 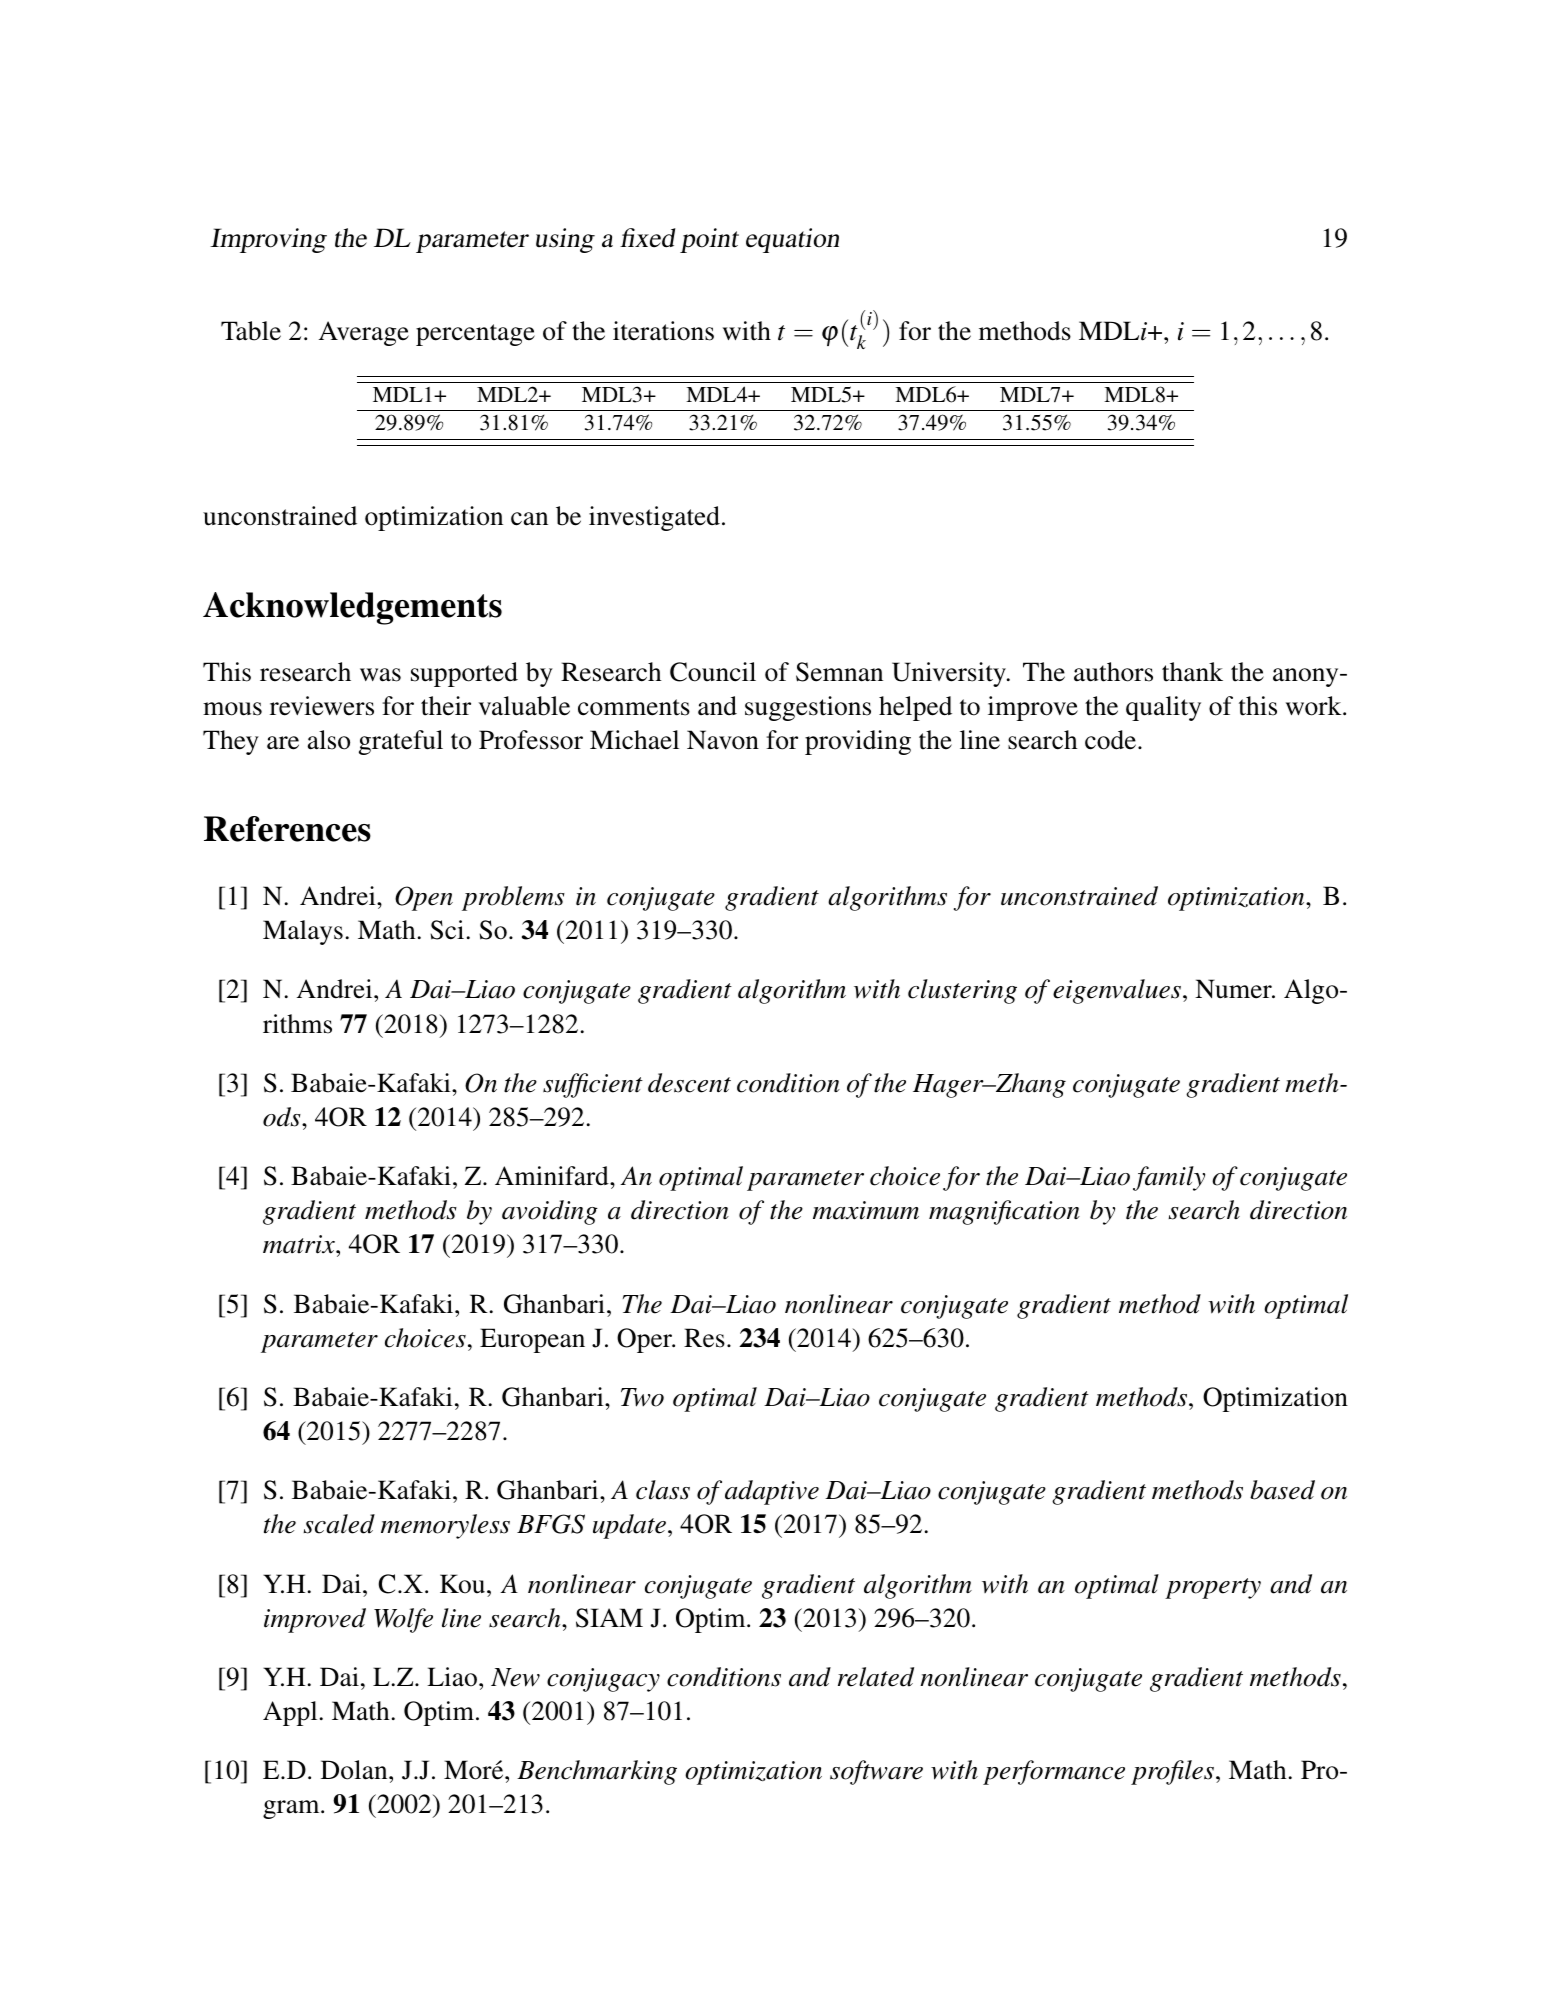 I want to click on point, so click(x=709, y=240).
